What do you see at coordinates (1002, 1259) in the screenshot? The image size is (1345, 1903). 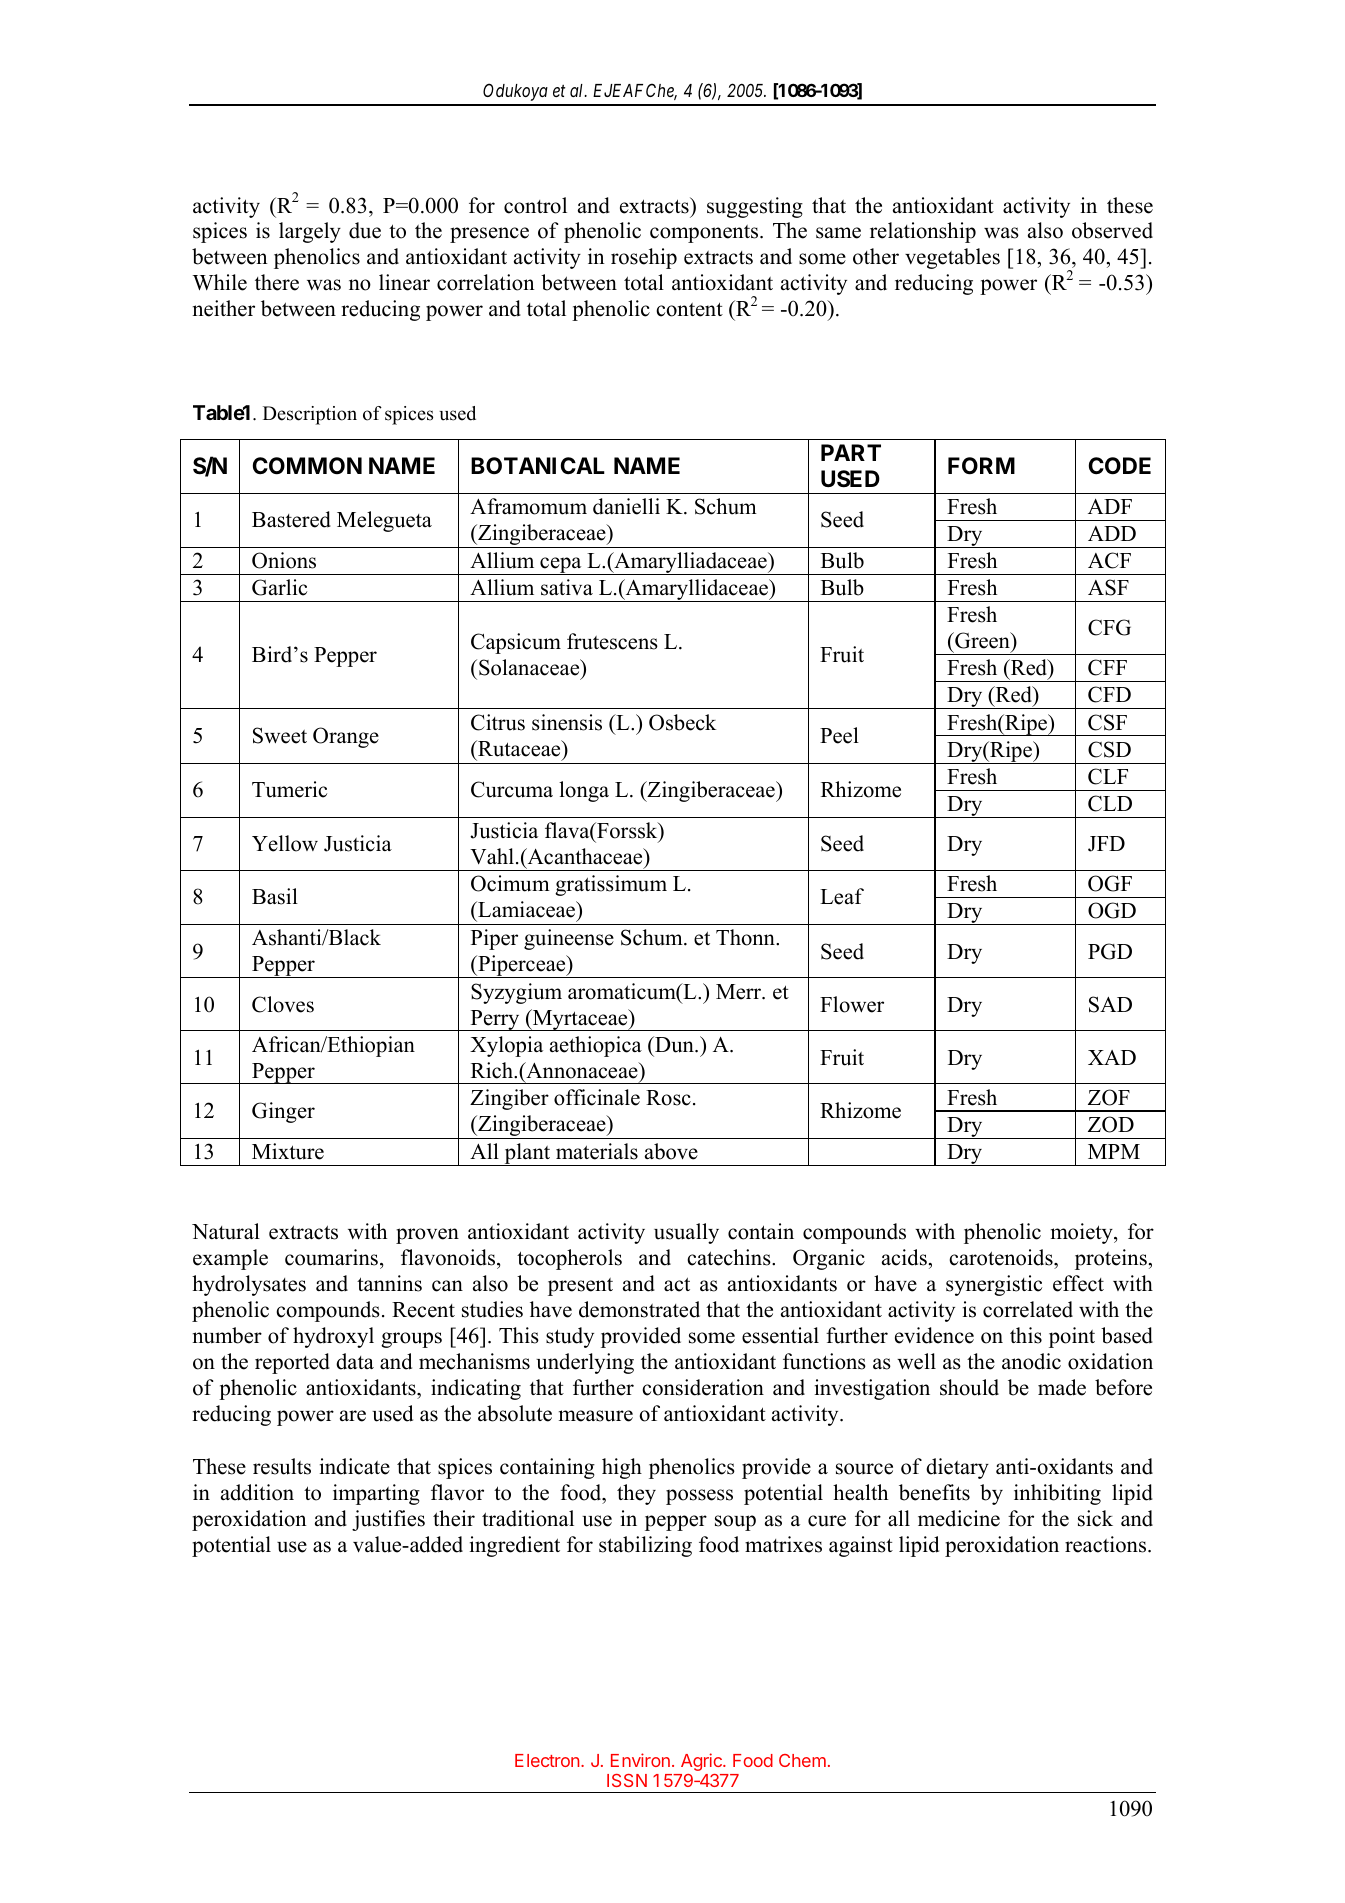 I see `carotenoids` at bounding box center [1002, 1259].
